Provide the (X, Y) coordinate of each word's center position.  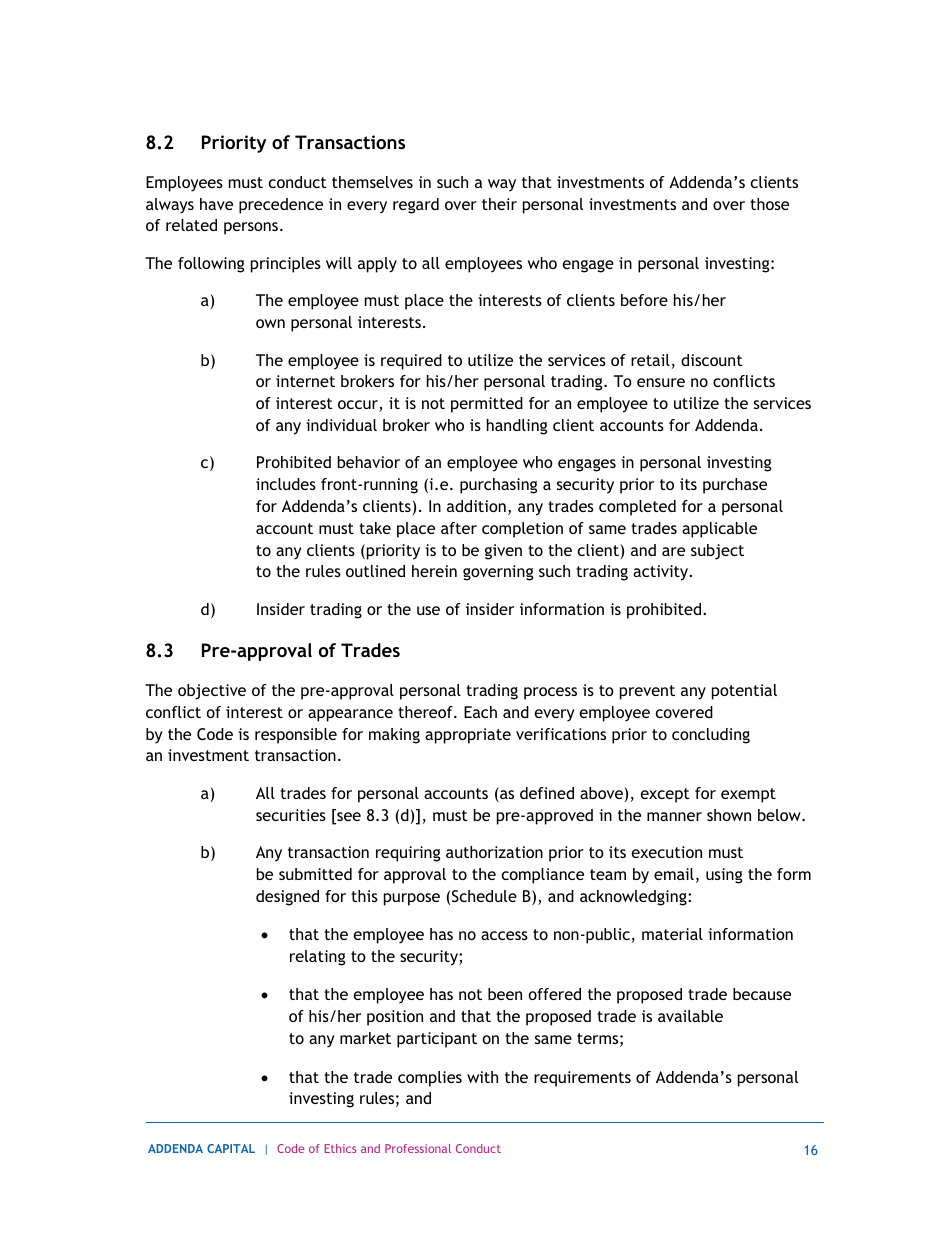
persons (251, 228)
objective (212, 692)
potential (744, 692)
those (769, 204)
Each (480, 712)
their (499, 204)
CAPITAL (231, 1148)
